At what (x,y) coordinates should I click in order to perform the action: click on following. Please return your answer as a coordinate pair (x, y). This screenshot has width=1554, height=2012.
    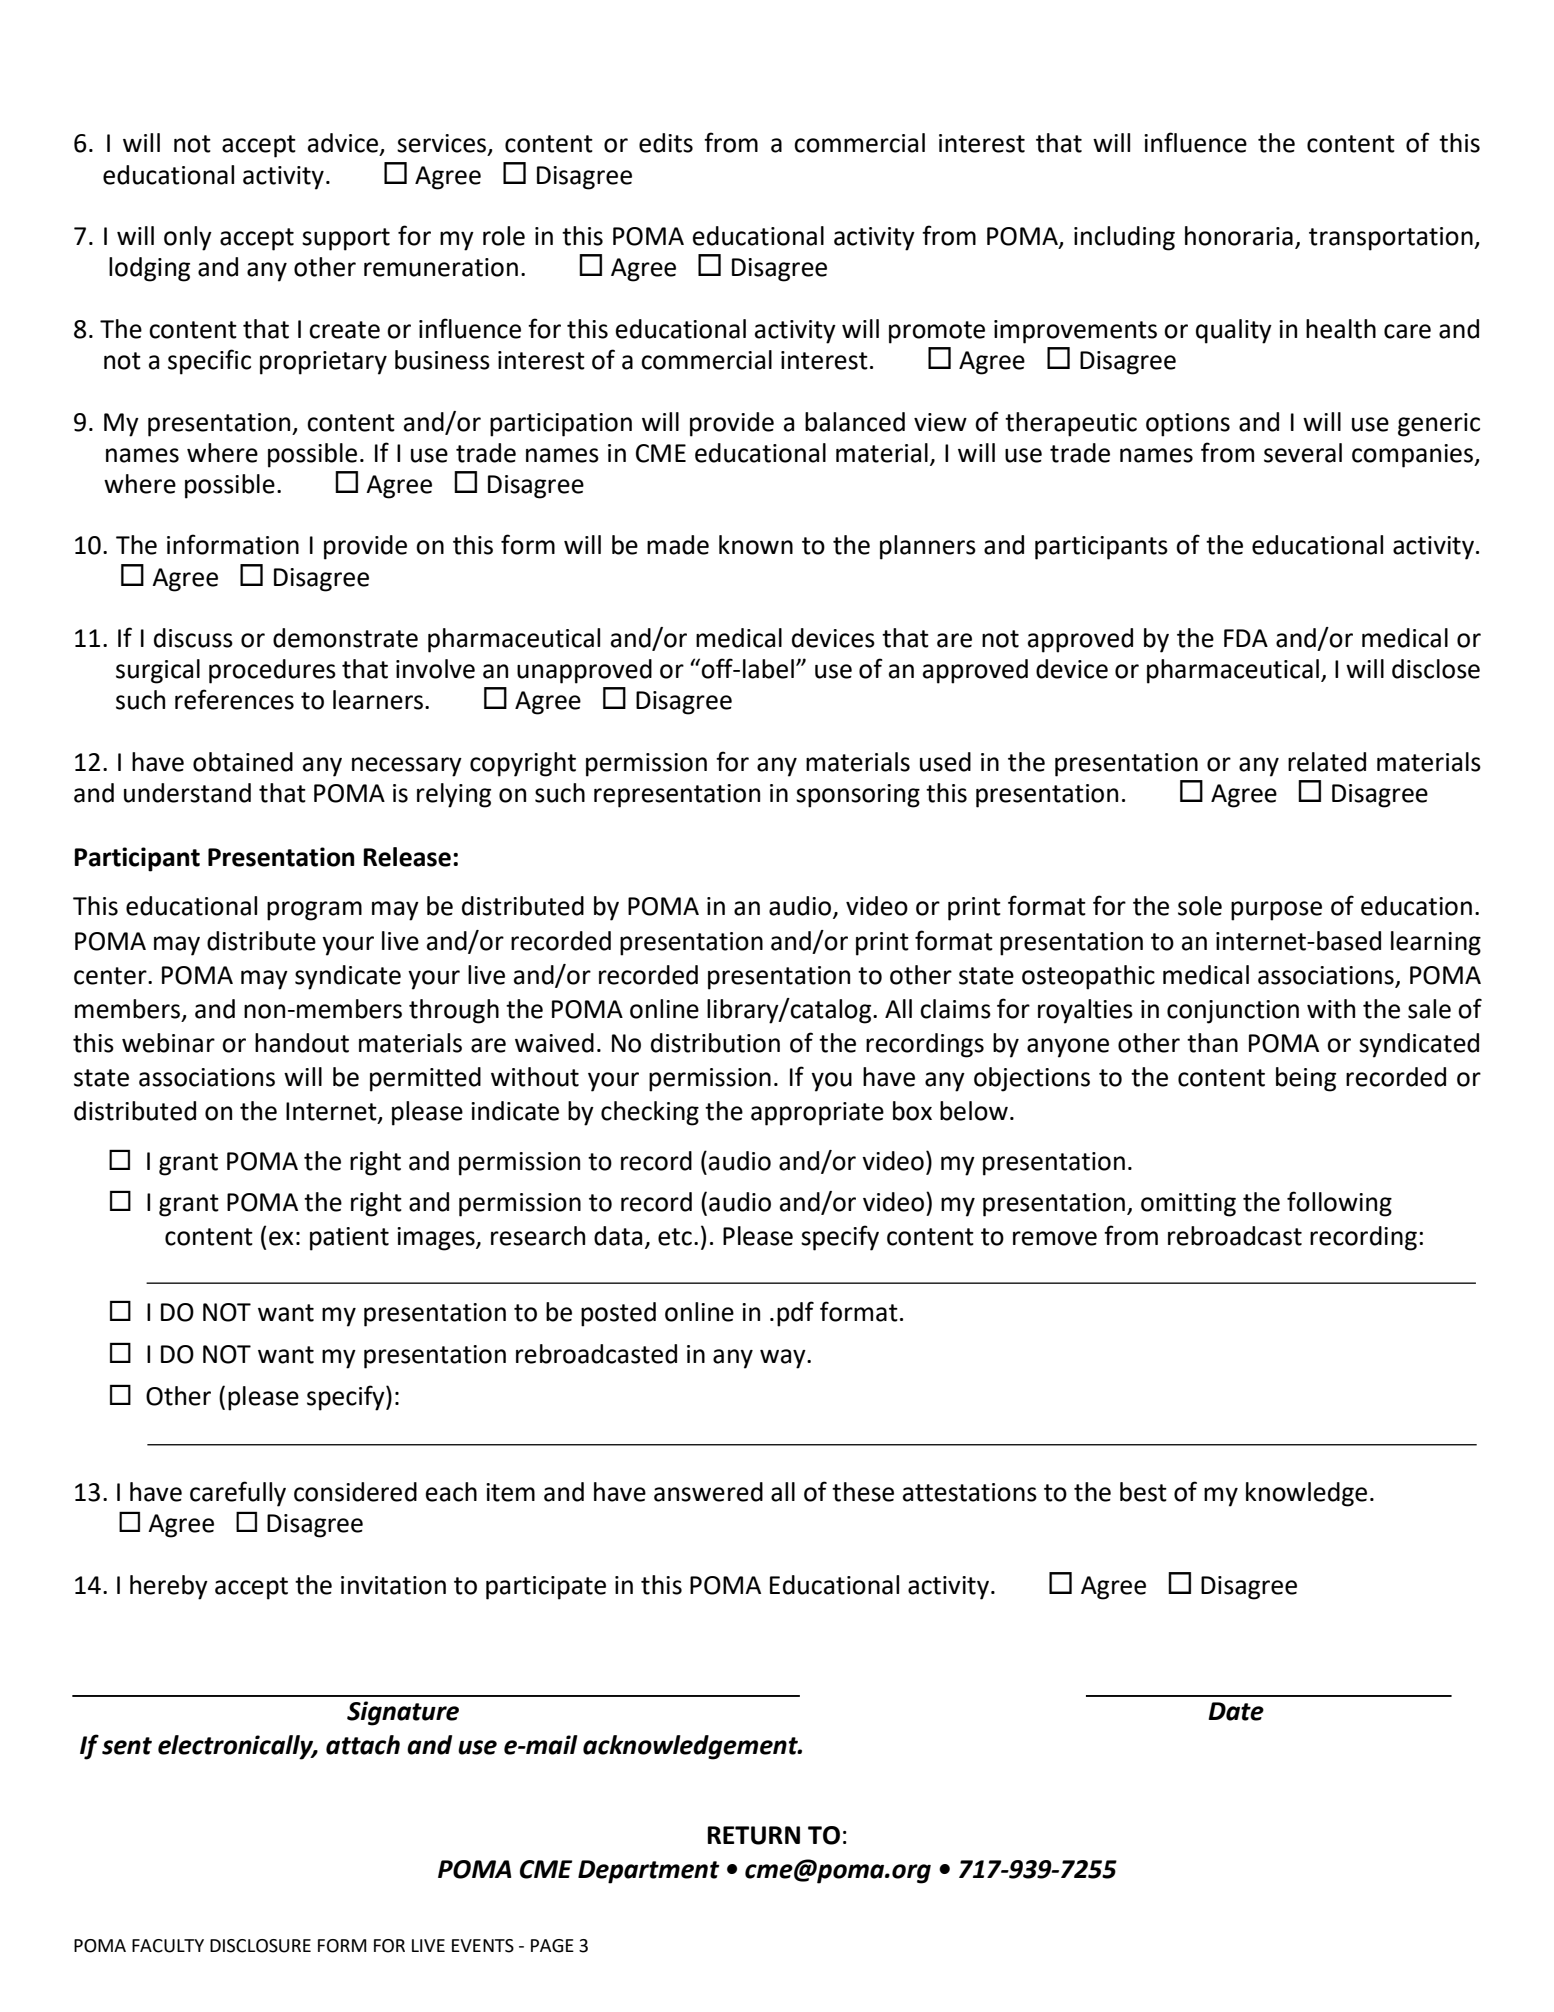
    Looking at the image, I should click on (1339, 1204).
